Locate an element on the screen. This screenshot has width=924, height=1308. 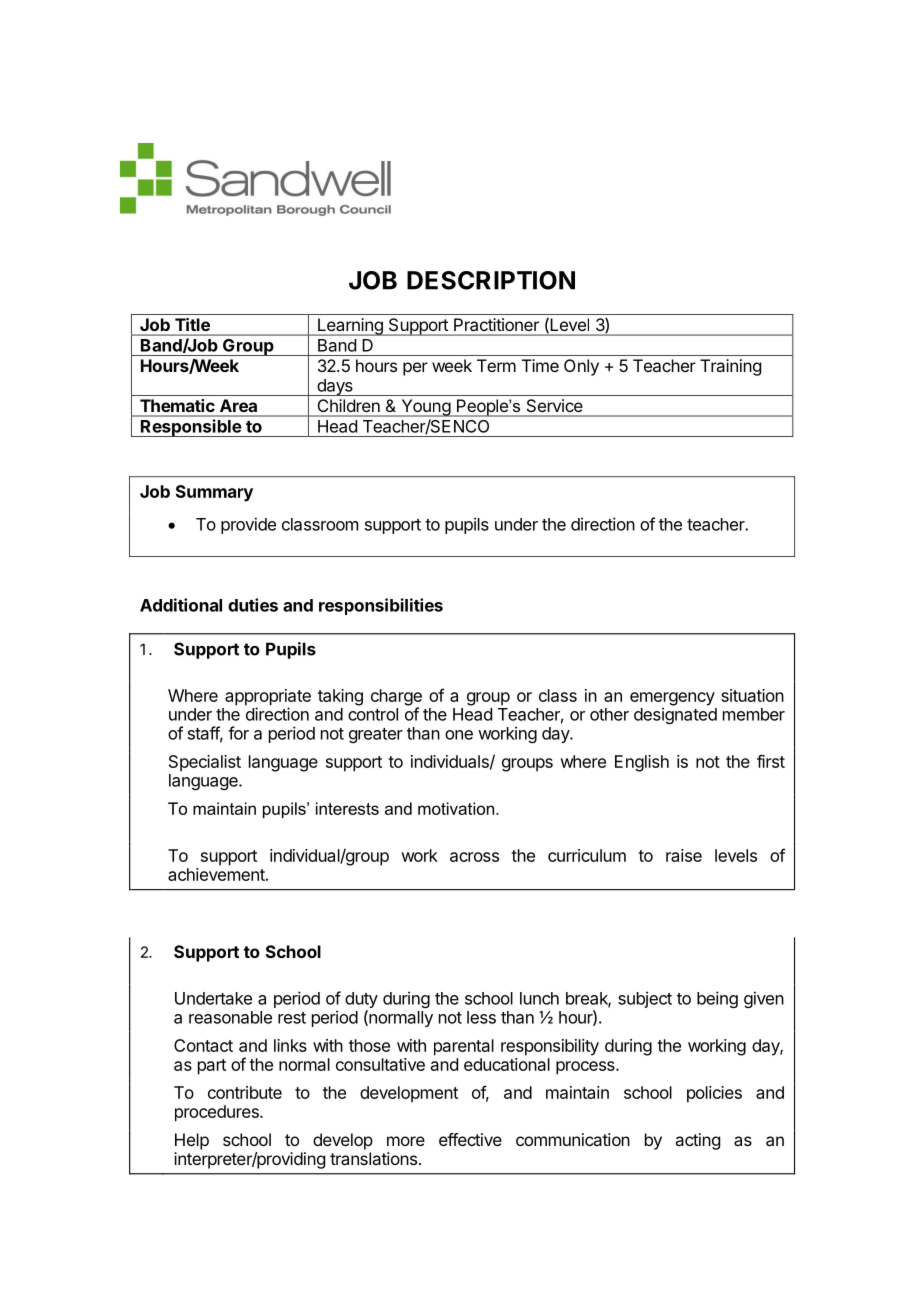
Specialist is located at coordinates (205, 763).
